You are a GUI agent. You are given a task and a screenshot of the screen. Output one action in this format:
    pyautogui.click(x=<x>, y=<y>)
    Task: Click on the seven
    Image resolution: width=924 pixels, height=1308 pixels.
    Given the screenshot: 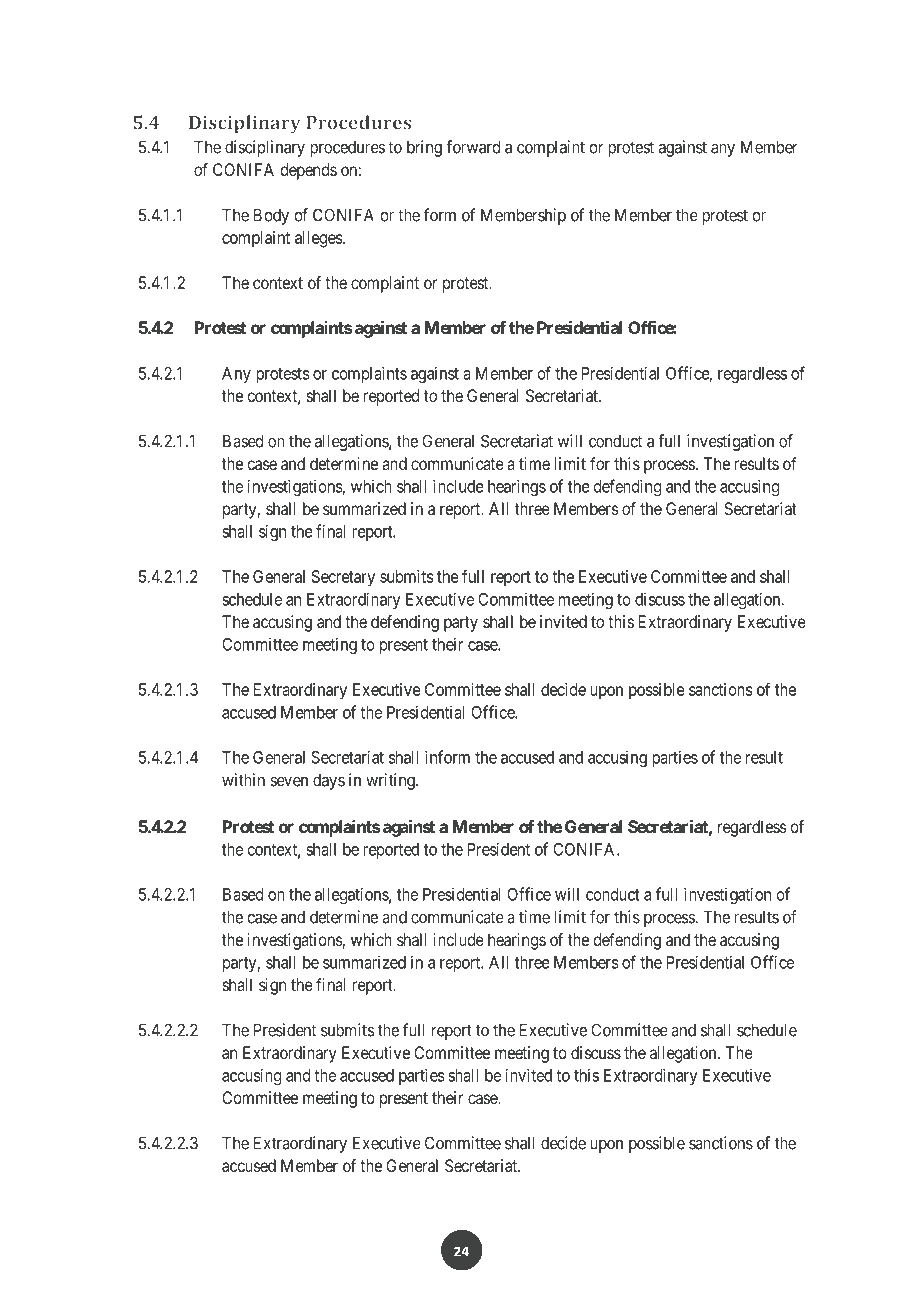 What is the action you would take?
    pyautogui.click(x=289, y=782)
